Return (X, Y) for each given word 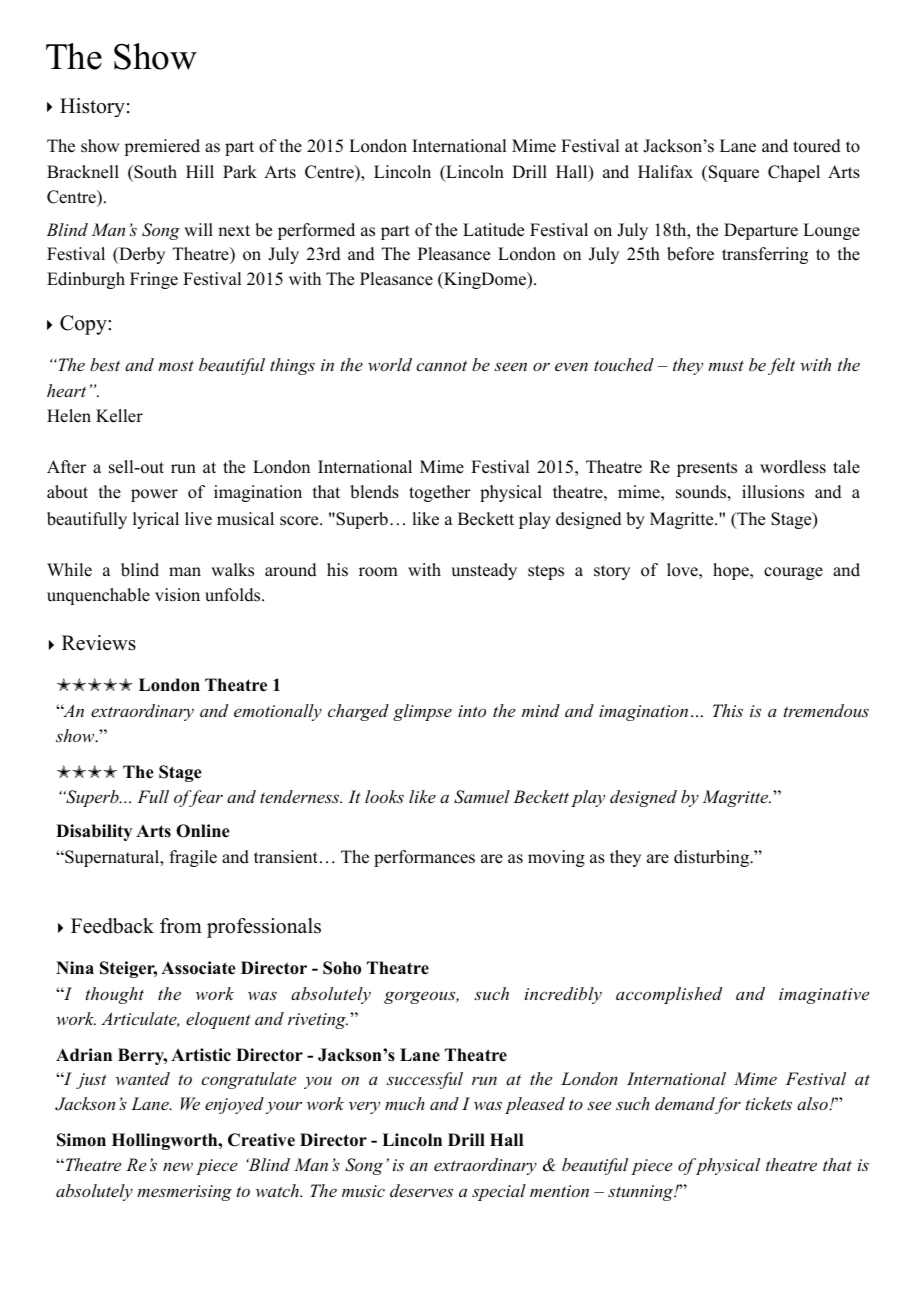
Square (734, 173)
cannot (441, 365)
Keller (119, 416)
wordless (793, 467)
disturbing (712, 858)
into (472, 711)
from (181, 926)
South (154, 172)
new (178, 1166)
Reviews (99, 643)
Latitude (493, 230)
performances (424, 858)
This (728, 710)
